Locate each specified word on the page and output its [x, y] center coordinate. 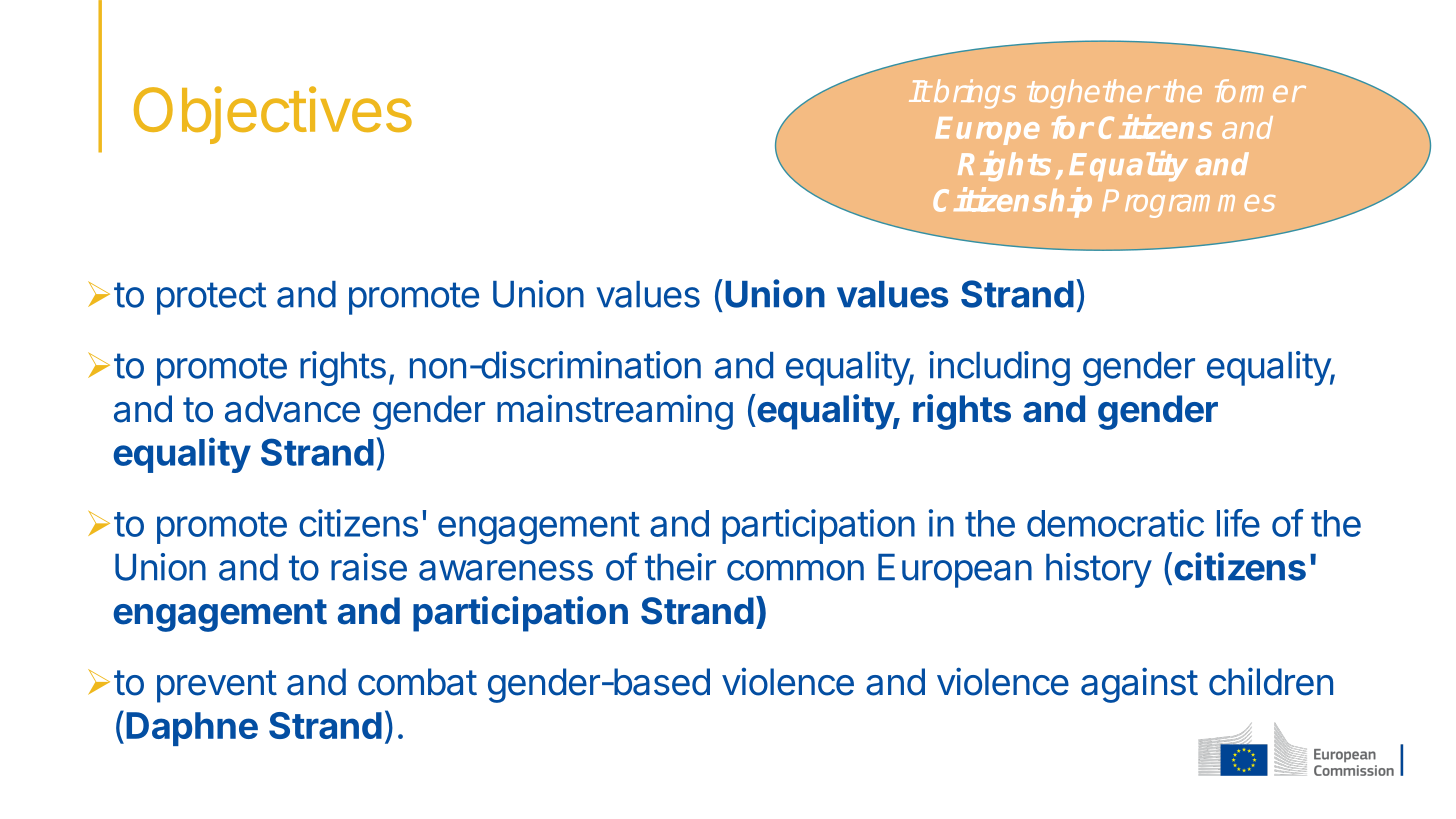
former [1259, 90]
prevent [217, 686]
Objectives [273, 115]
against [1139, 685]
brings [974, 94]
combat [417, 682]
